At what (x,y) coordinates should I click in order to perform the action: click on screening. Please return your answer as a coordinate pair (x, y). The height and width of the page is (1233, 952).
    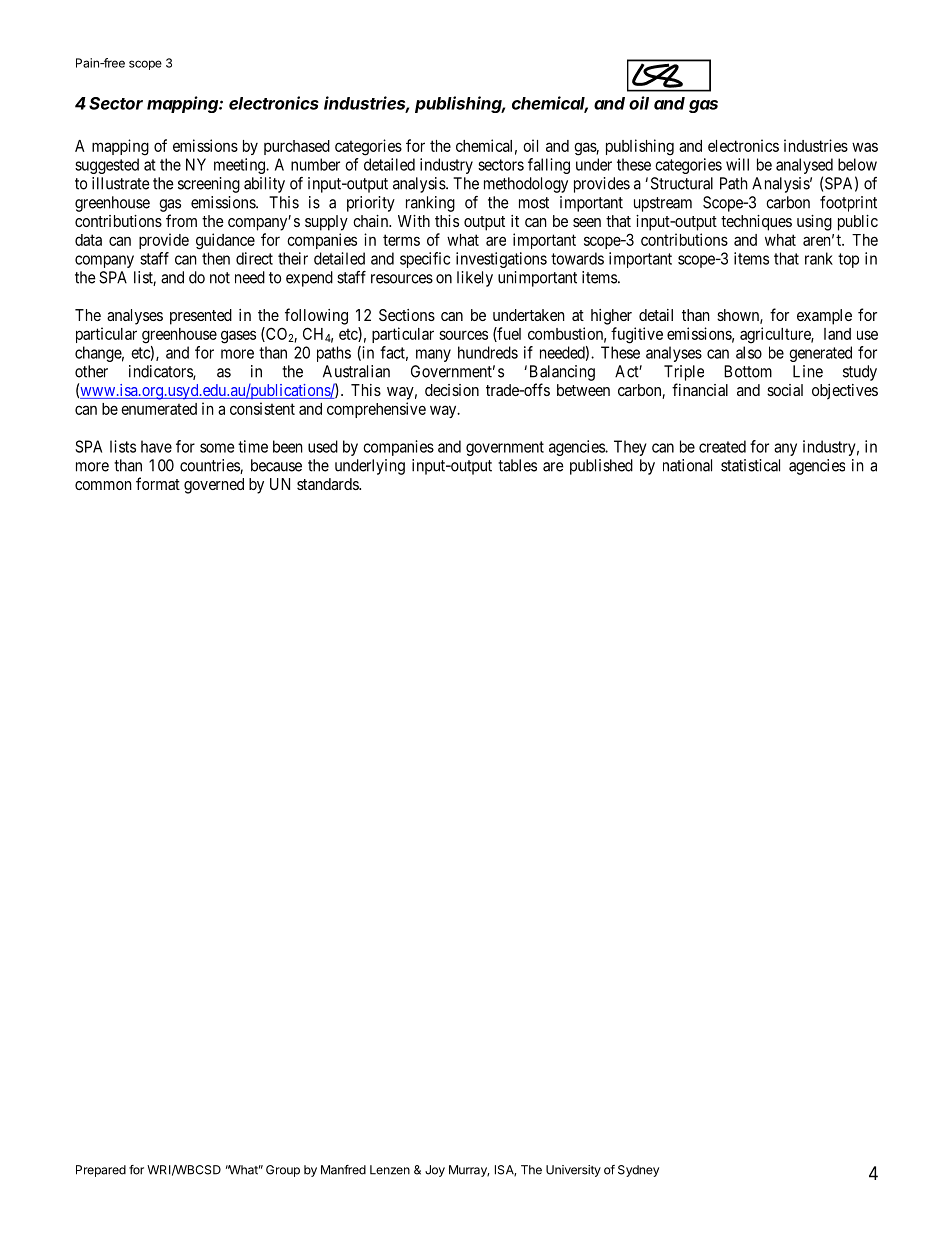
    Looking at the image, I should click on (209, 185).
